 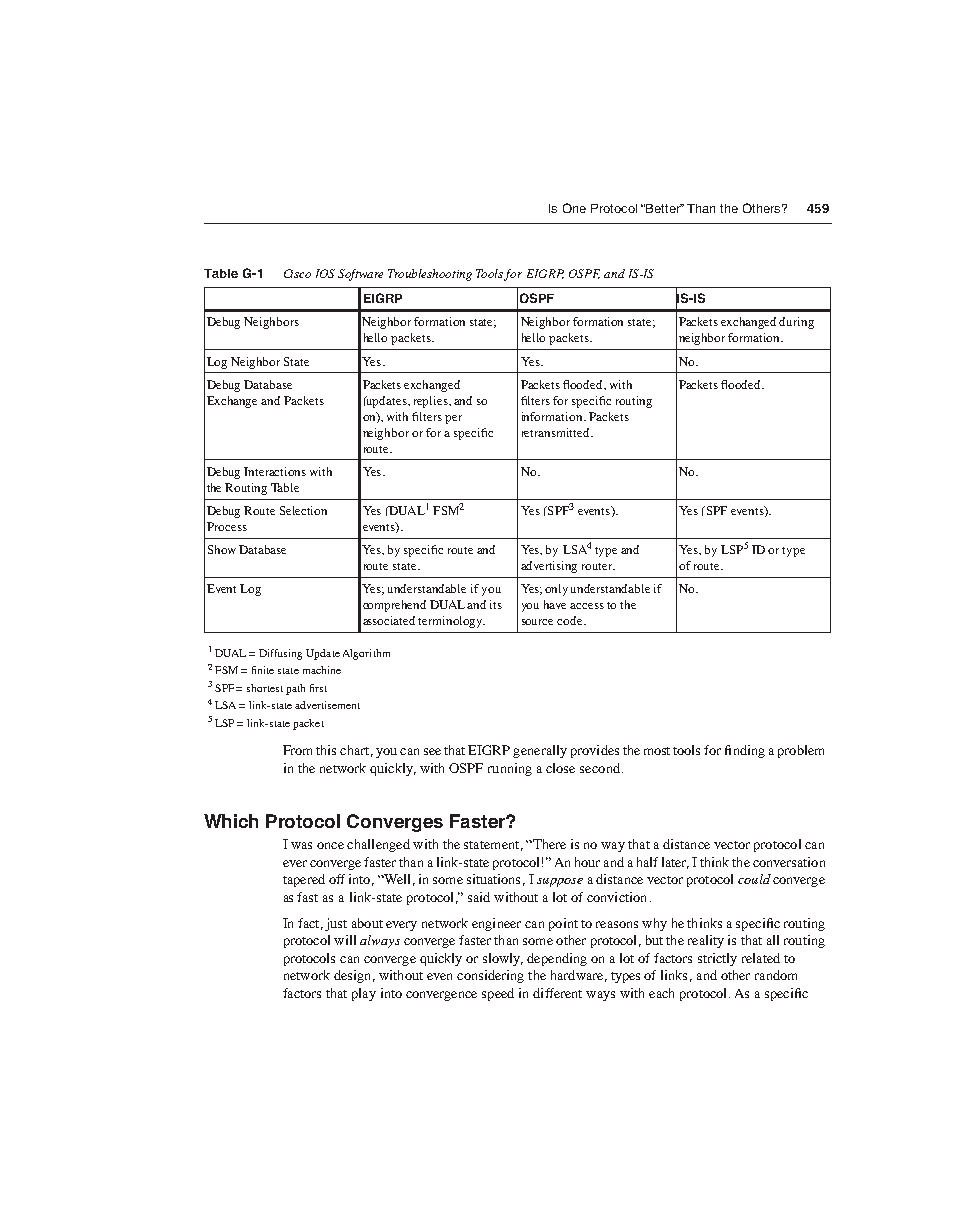 I want to click on problem, so click(x=801, y=751).
